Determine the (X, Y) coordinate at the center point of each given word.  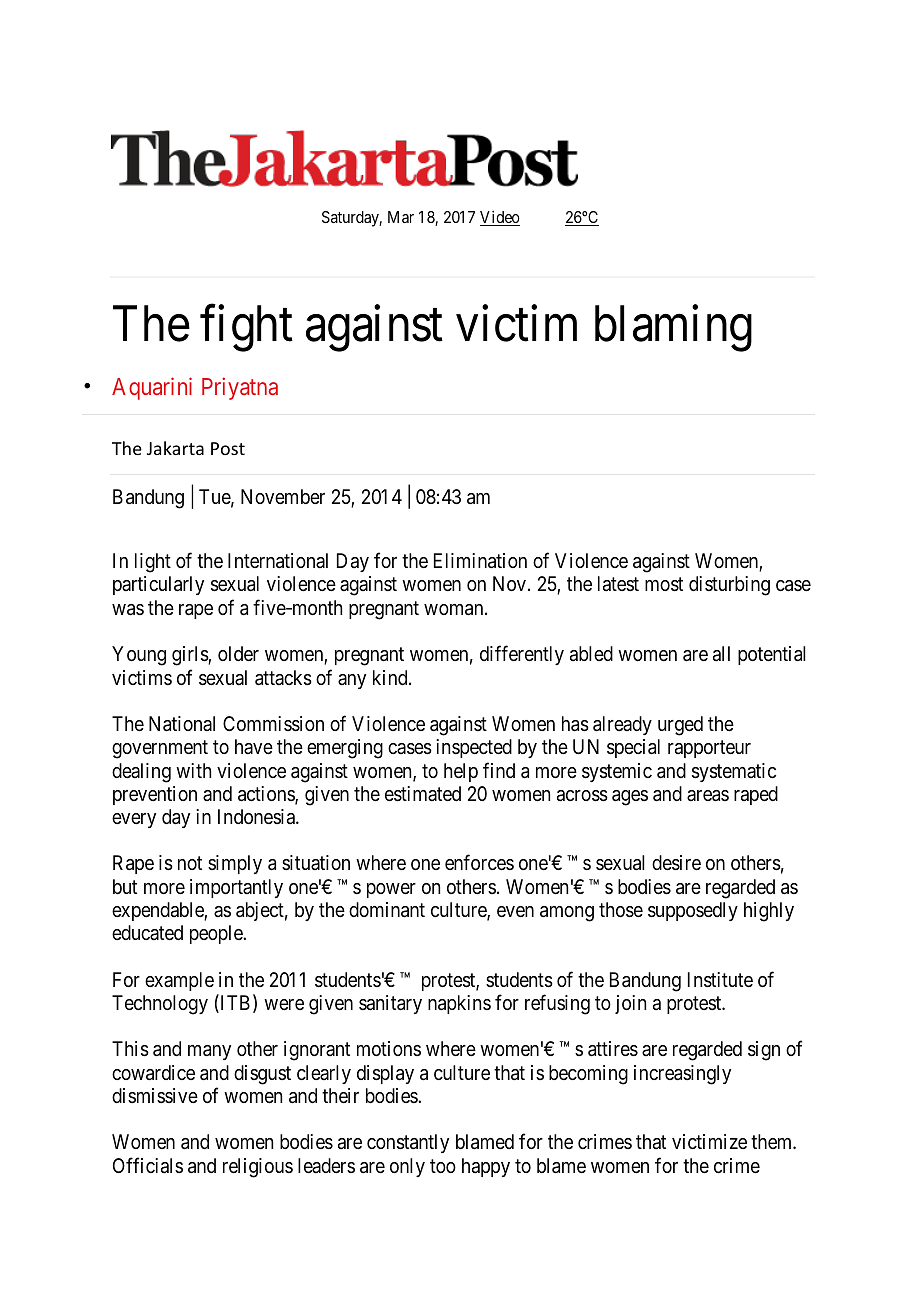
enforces (479, 862)
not (190, 863)
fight (246, 329)
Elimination (480, 561)
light (153, 563)
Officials (148, 1165)
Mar (401, 217)
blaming (673, 329)
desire (676, 863)
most (664, 585)
